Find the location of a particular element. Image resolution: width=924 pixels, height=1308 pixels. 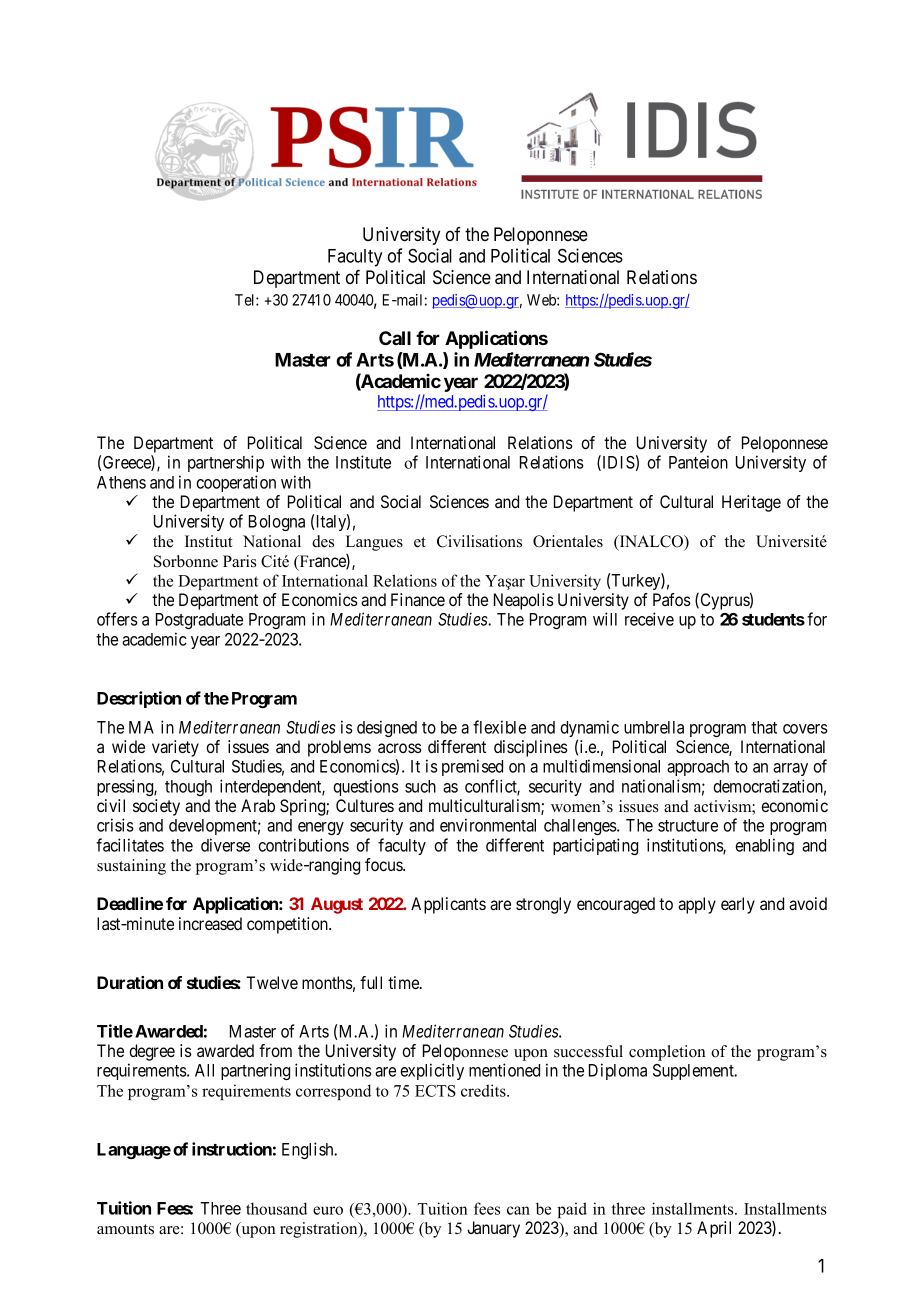

Finance is located at coordinates (418, 599).
